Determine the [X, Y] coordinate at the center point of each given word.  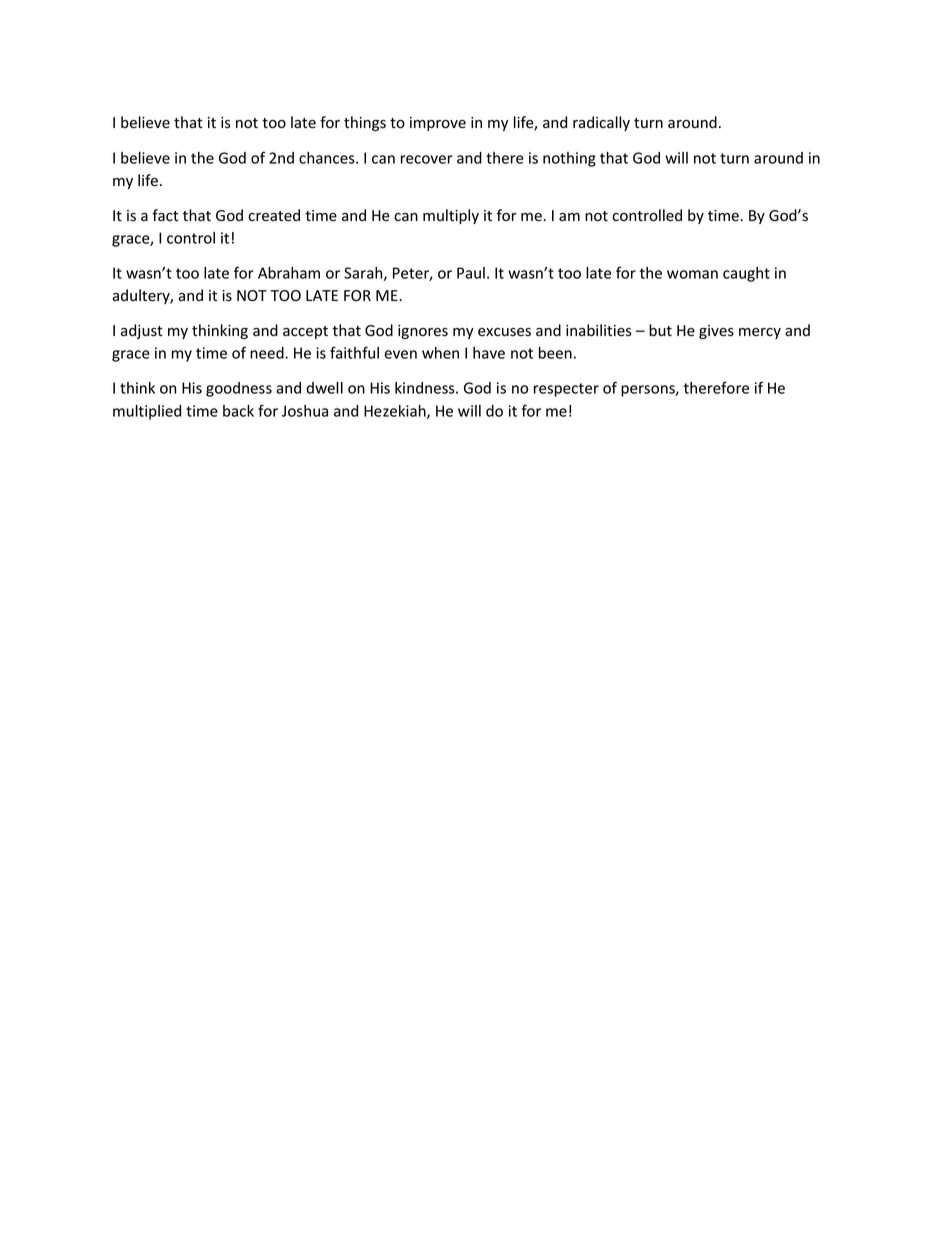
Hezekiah [396, 412]
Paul [471, 273]
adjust [142, 331]
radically [601, 123]
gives [716, 332]
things [365, 123]
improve [438, 124]
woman [692, 274]
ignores [423, 332]
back [238, 411]
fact [165, 215]
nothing [569, 159]
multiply [451, 216]
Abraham [289, 273]
